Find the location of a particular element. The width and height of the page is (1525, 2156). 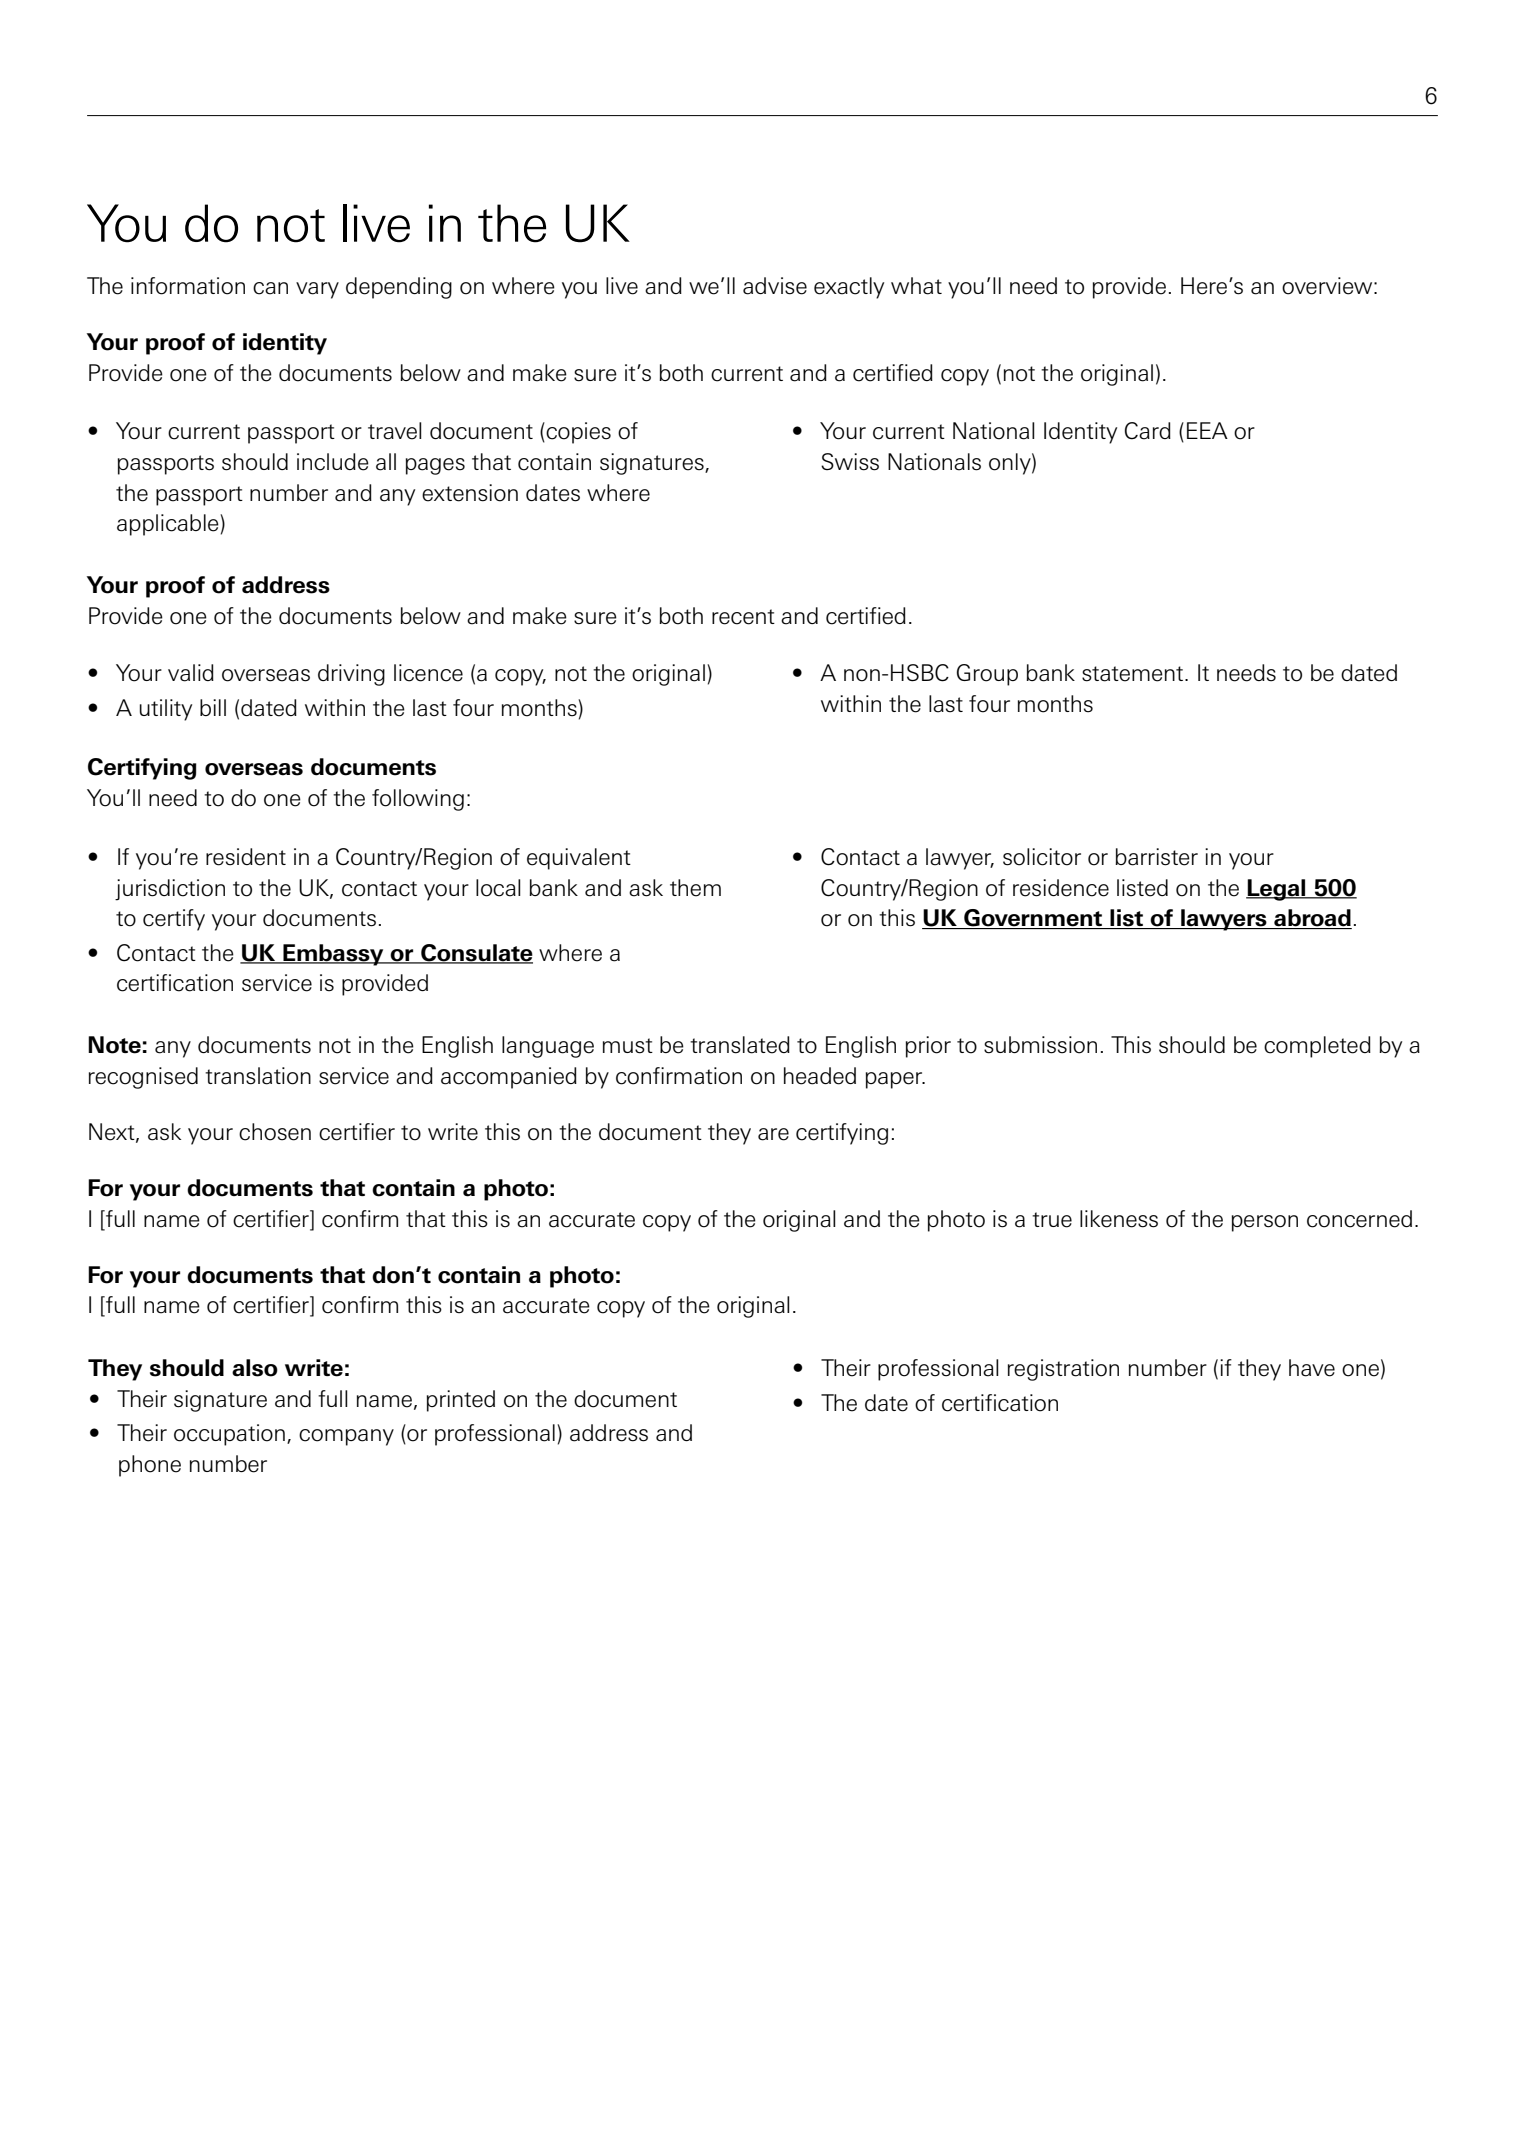

barrister is located at coordinates (1156, 857).
